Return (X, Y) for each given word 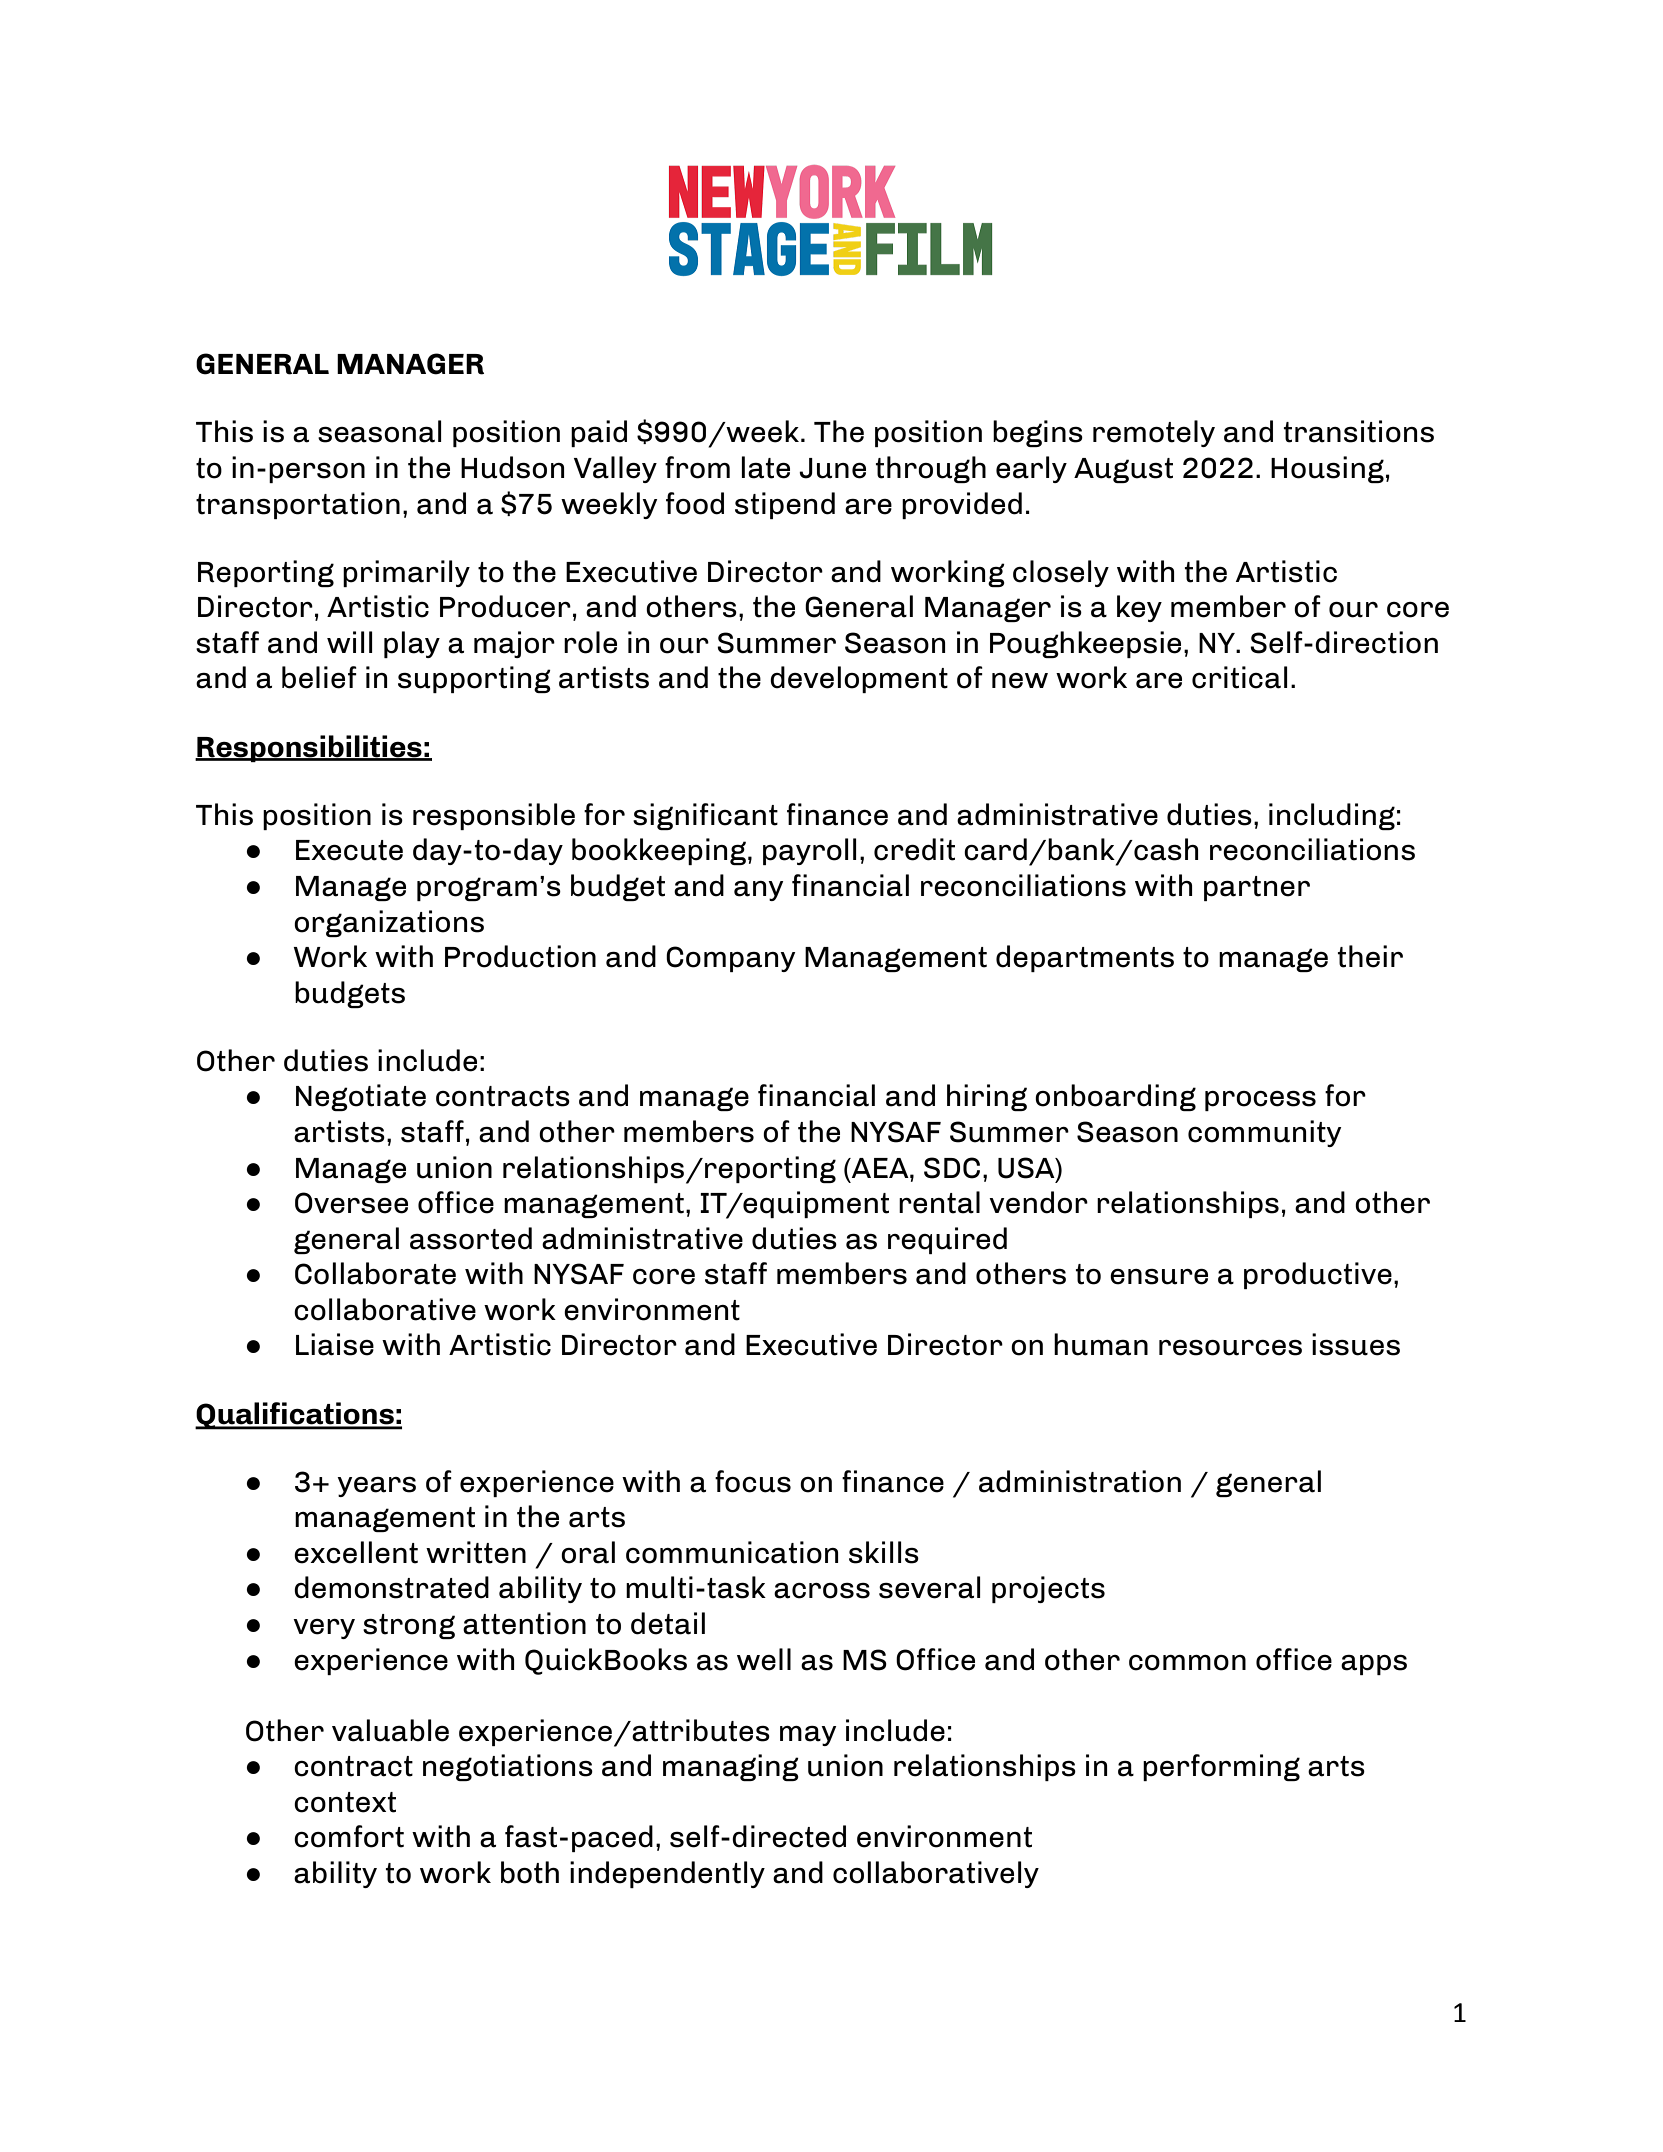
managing (731, 1767)
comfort (349, 1836)
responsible (494, 816)
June (832, 468)
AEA (880, 1168)
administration (1080, 1481)
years (376, 1487)
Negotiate (361, 1097)
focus (753, 1481)
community (1265, 1133)
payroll (810, 851)
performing (1221, 1767)
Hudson (512, 467)
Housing (1327, 469)
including (1332, 816)
